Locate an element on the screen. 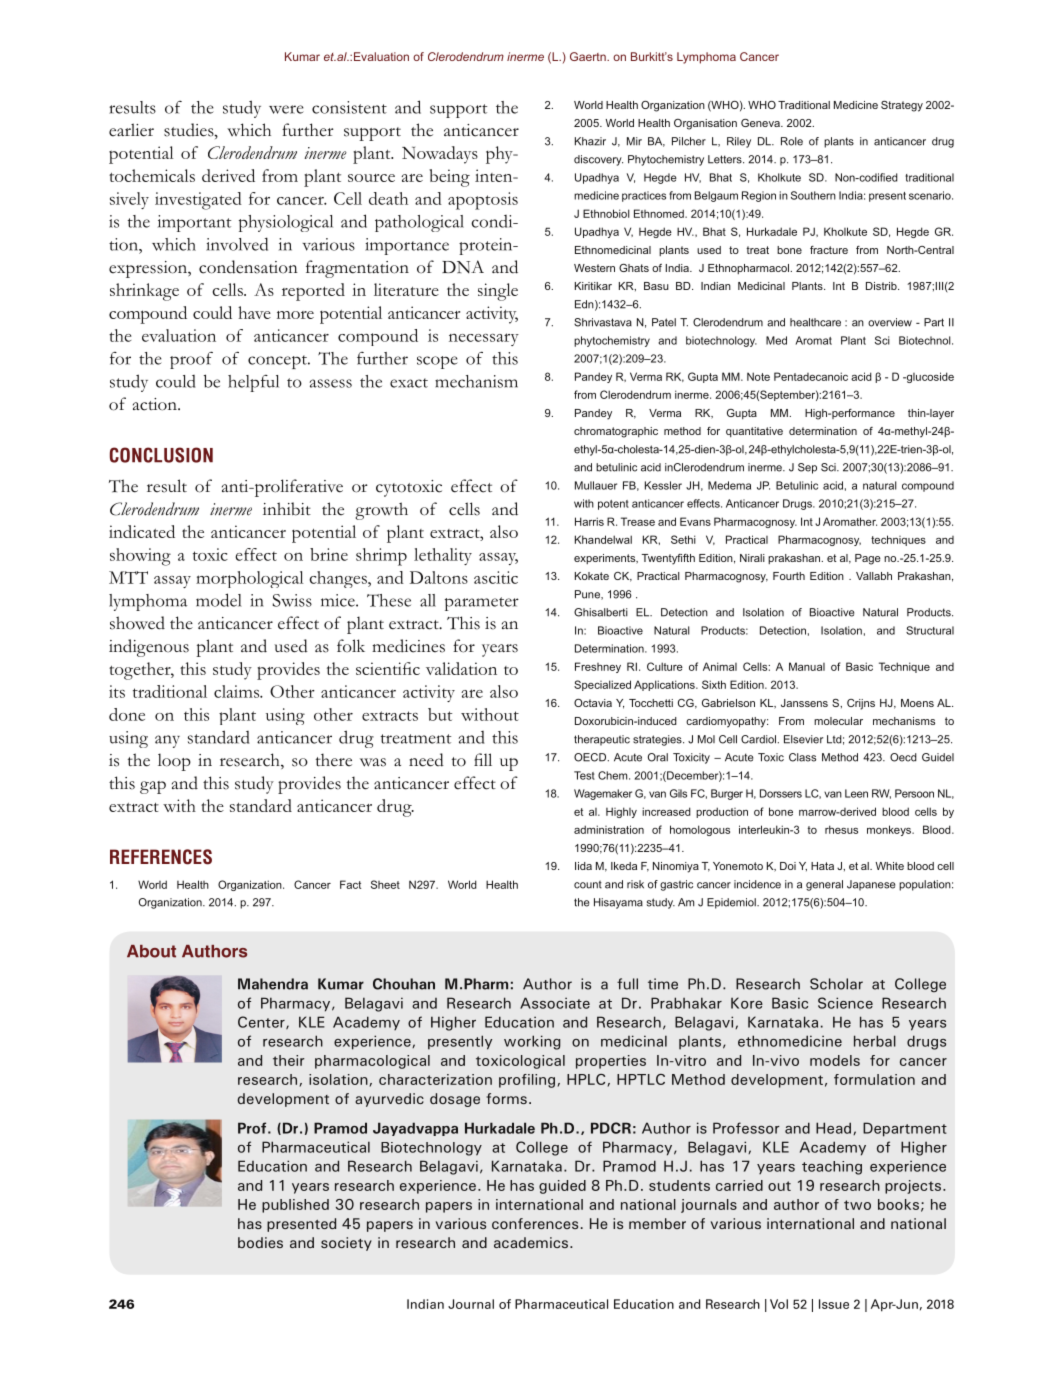 This screenshot has width=1063, height=1375. any is located at coordinates (167, 741).
